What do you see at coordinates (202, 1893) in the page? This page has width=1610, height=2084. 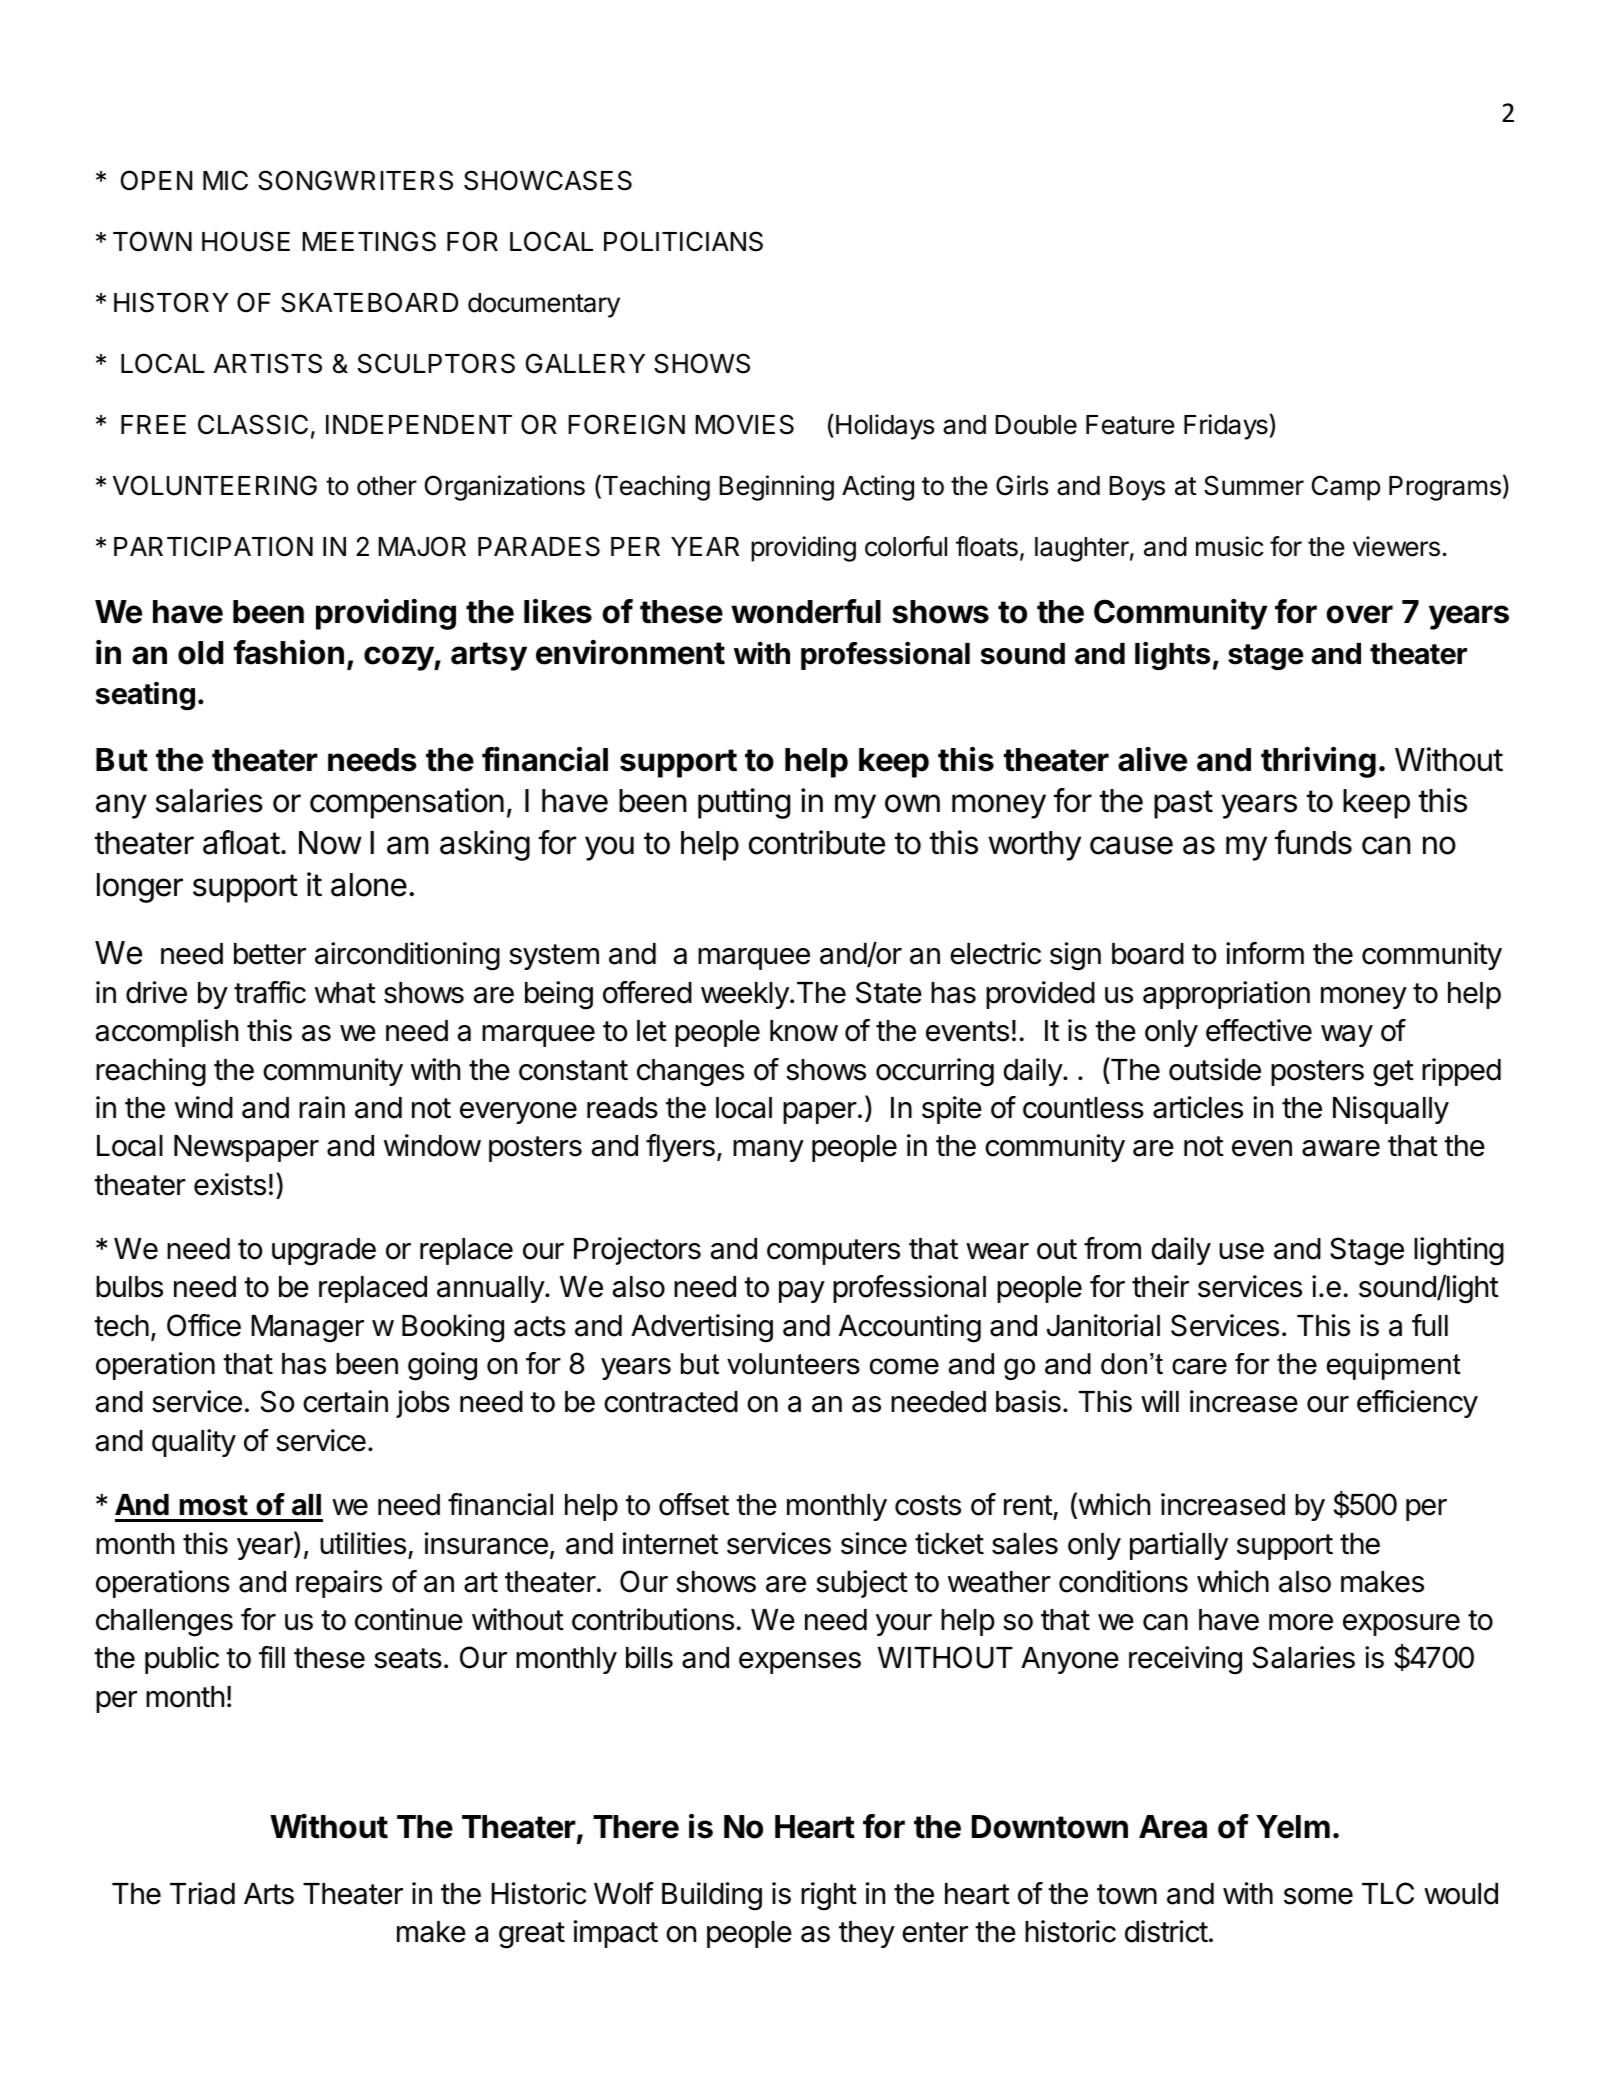 I see `Triad` at bounding box center [202, 1893].
